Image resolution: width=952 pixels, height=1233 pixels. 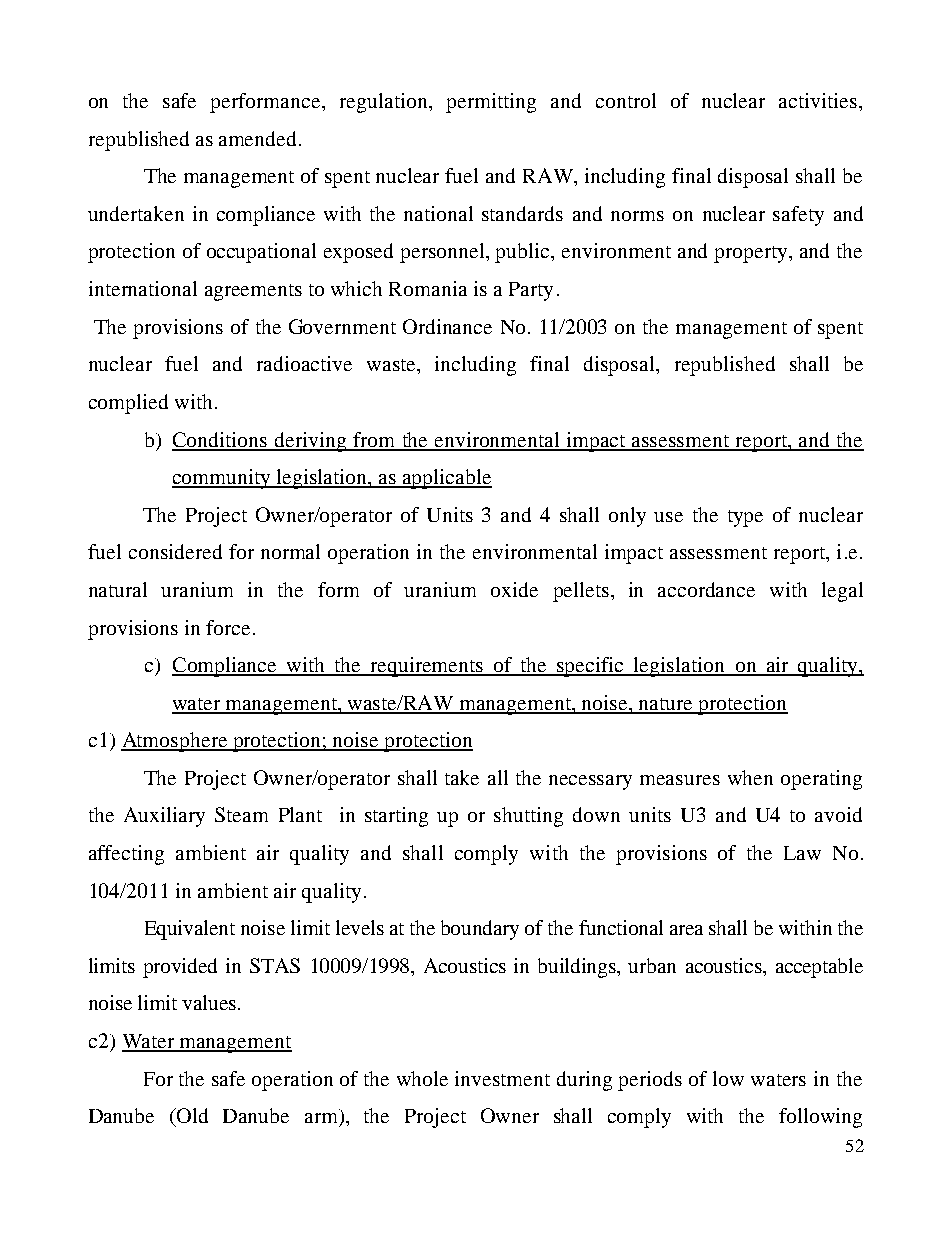 What do you see at coordinates (706, 589) in the image?
I see `accordance` at bounding box center [706, 589].
